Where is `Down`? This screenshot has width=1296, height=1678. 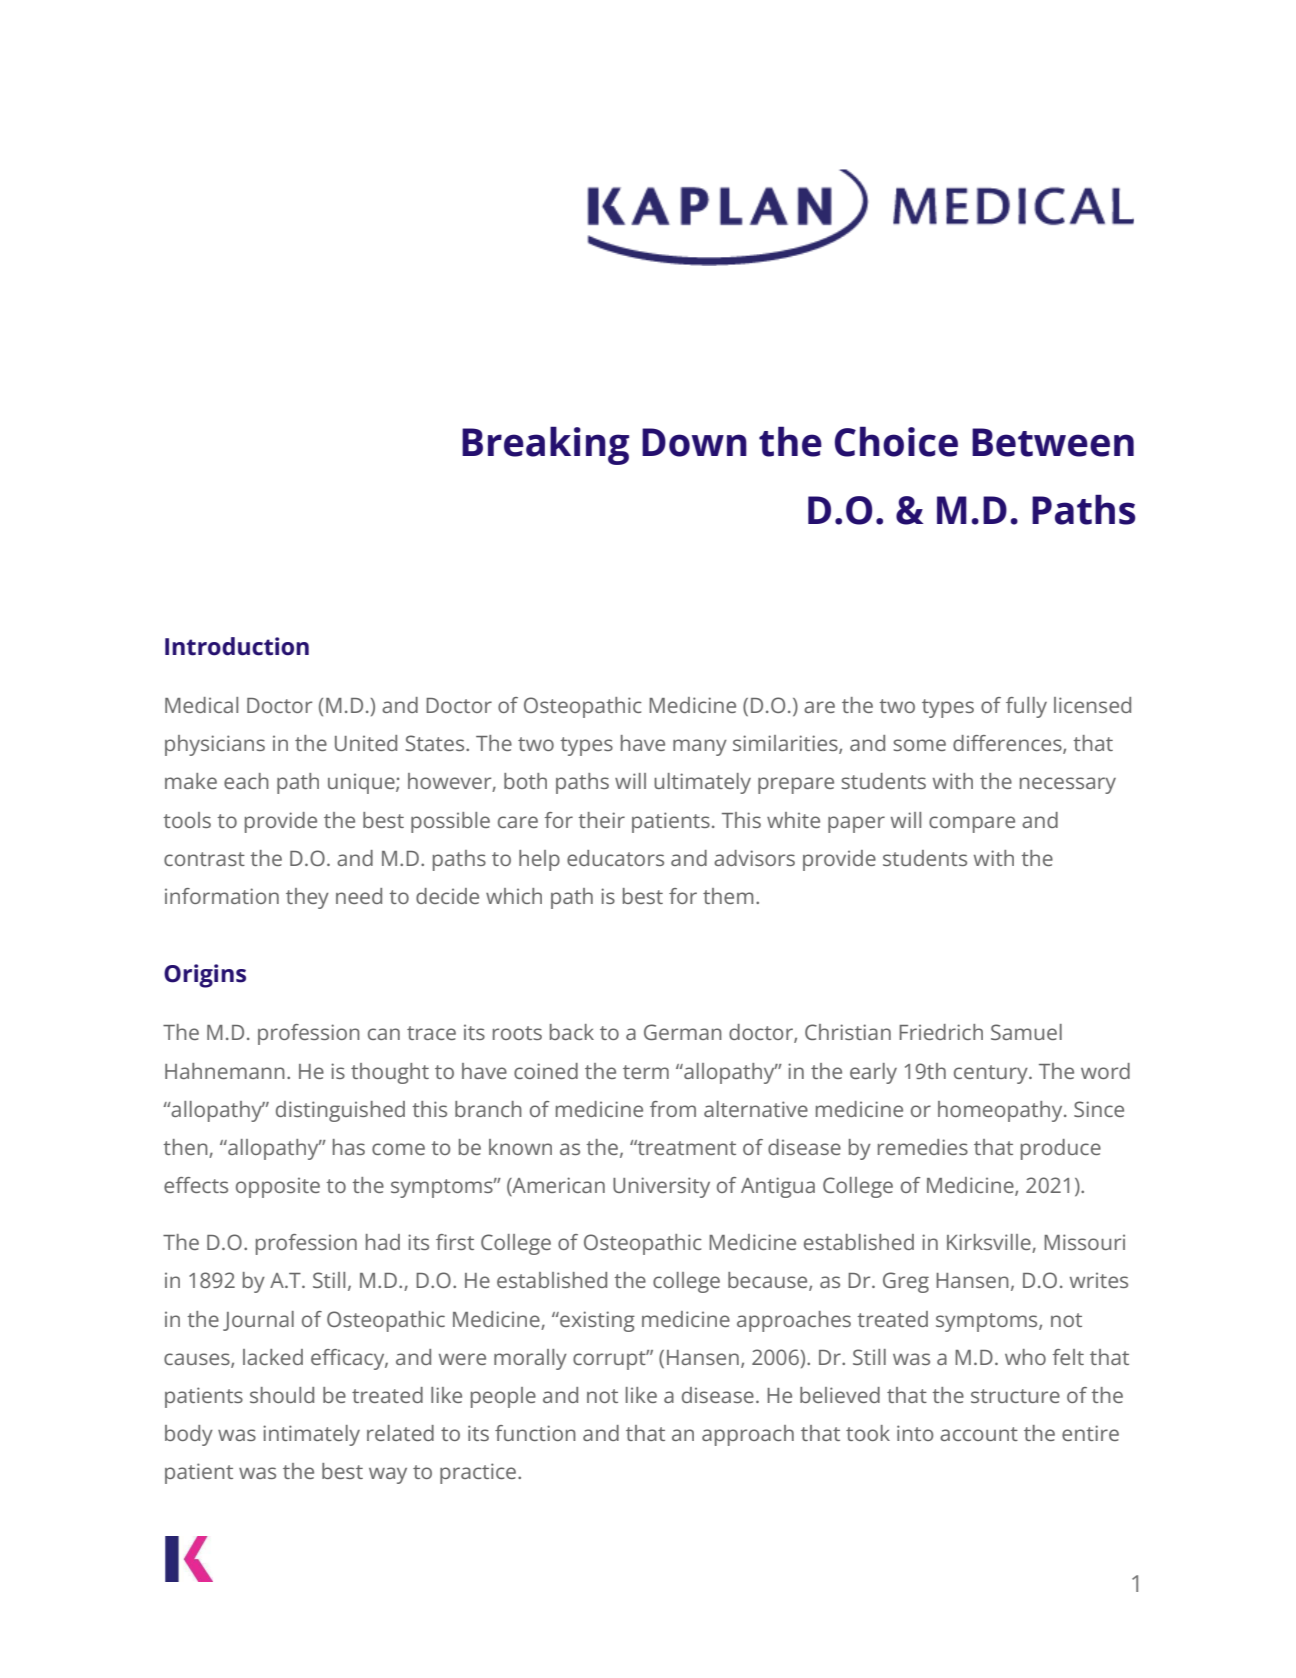 Down is located at coordinates (694, 442).
